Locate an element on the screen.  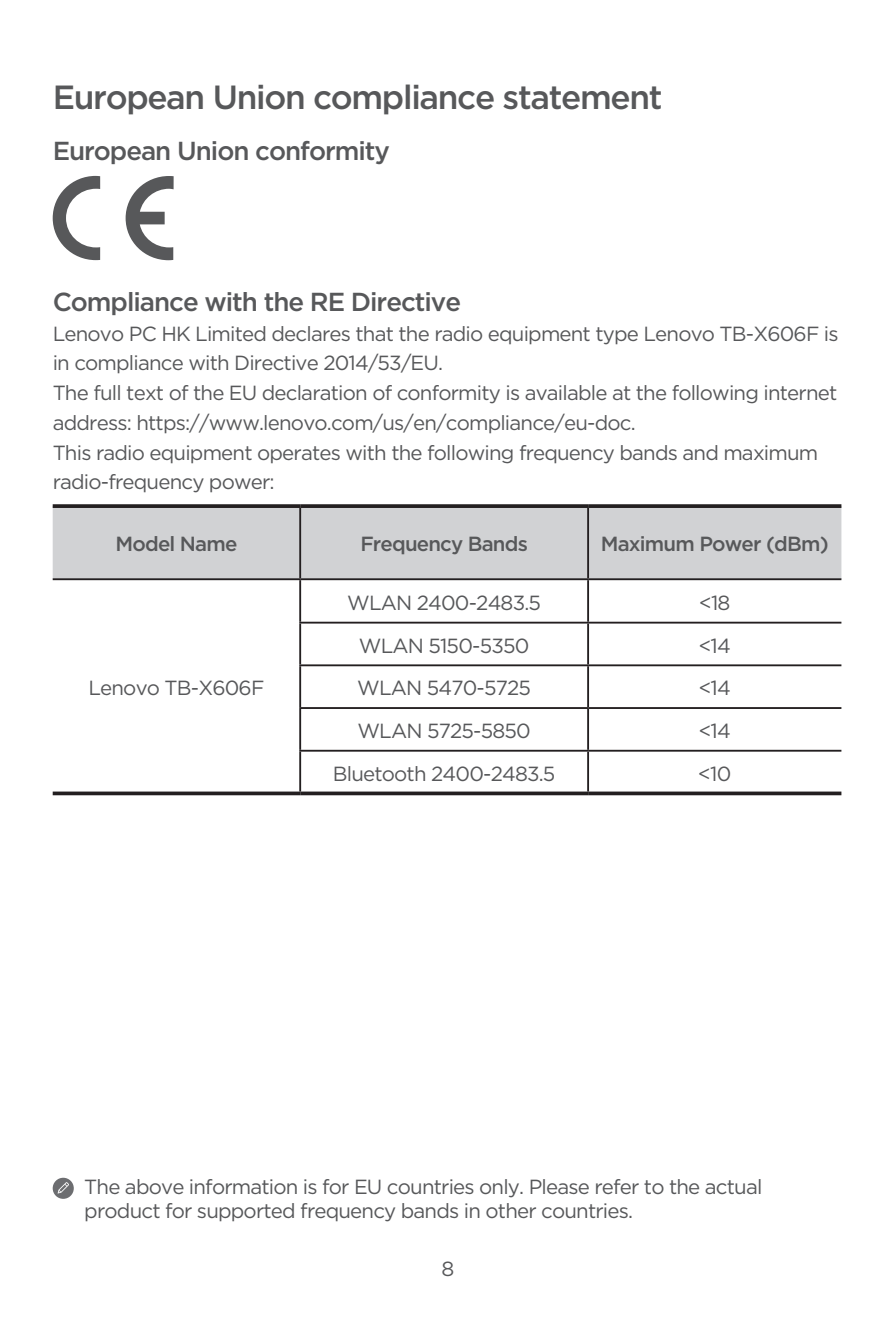
Bluetooth is located at coordinates (379, 773).
